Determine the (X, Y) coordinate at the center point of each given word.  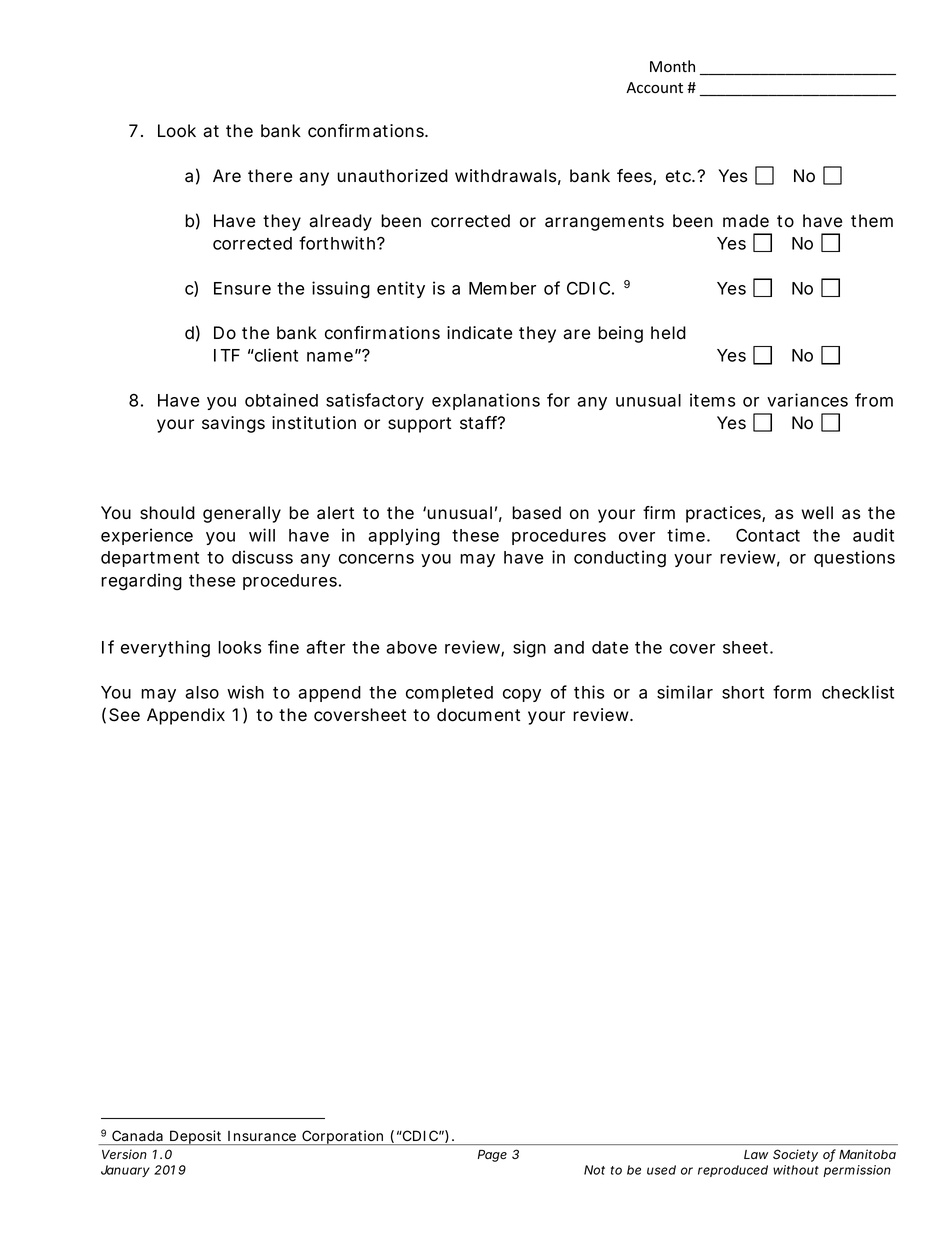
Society (795, 1155)
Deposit (196, 1137)
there (270, 176)
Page (492, 1156)
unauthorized (392, 176)
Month (672, 66)
